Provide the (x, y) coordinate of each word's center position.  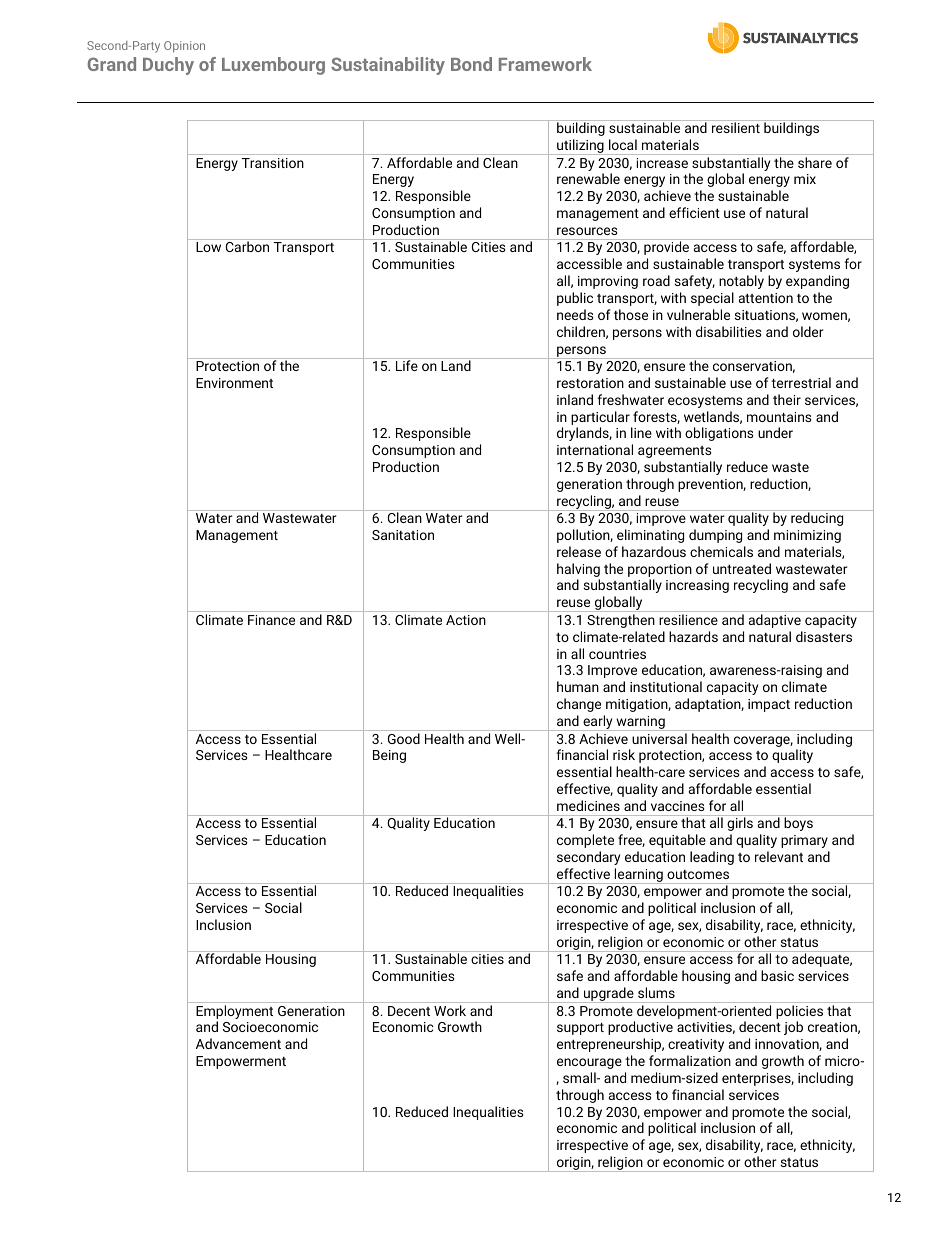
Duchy (168, 66)
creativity (696, 1045)
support (580, 1029)
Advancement (238, 1043)
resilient (736, 127)
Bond (471, 64)
